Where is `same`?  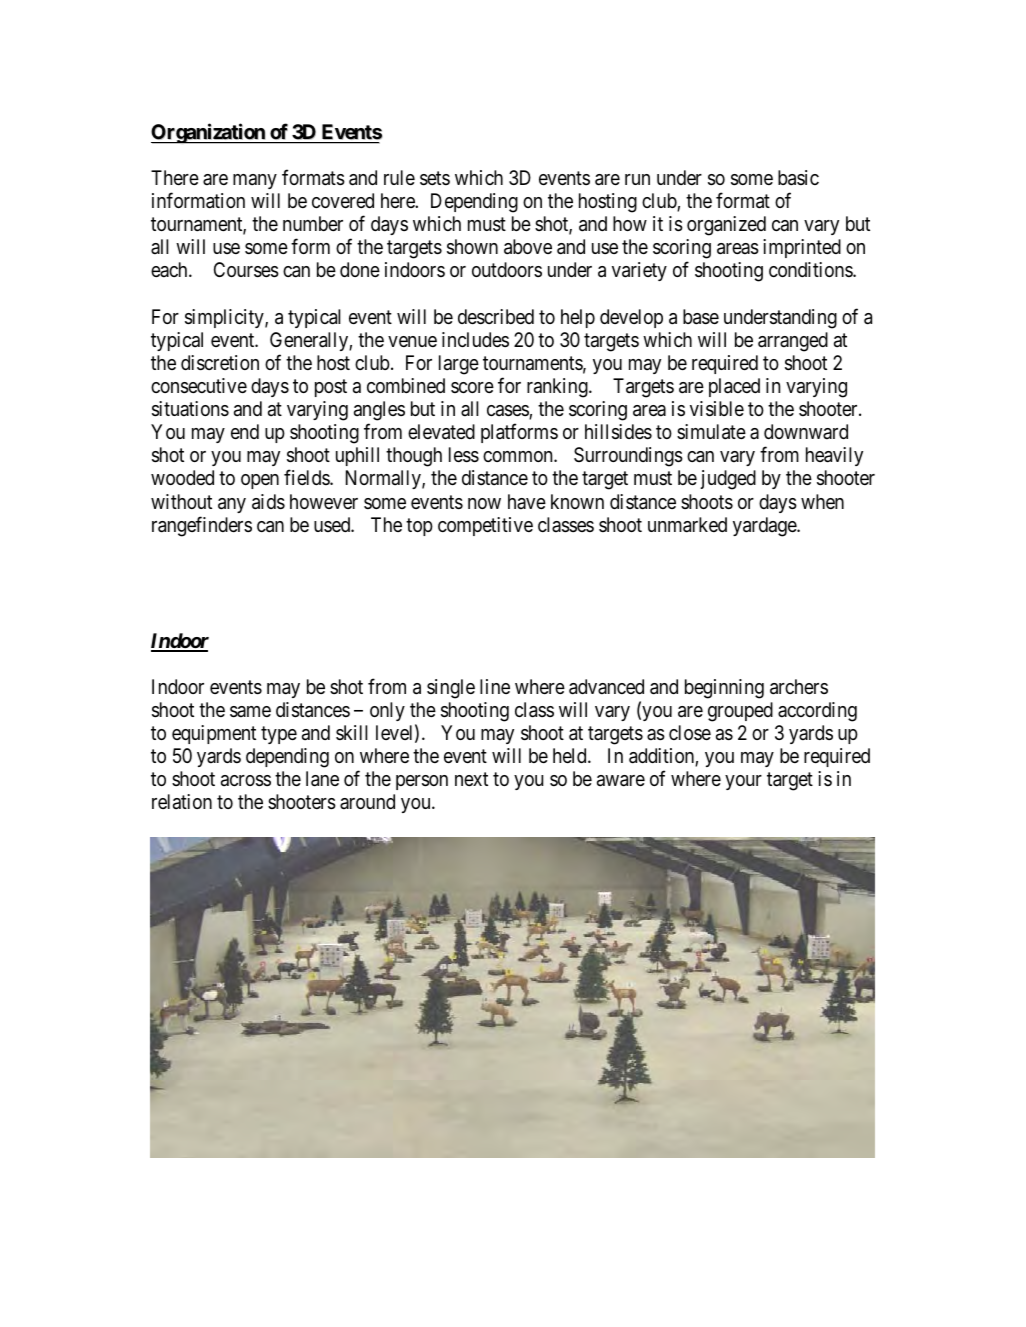
same is located at coordinates (250, 712).
